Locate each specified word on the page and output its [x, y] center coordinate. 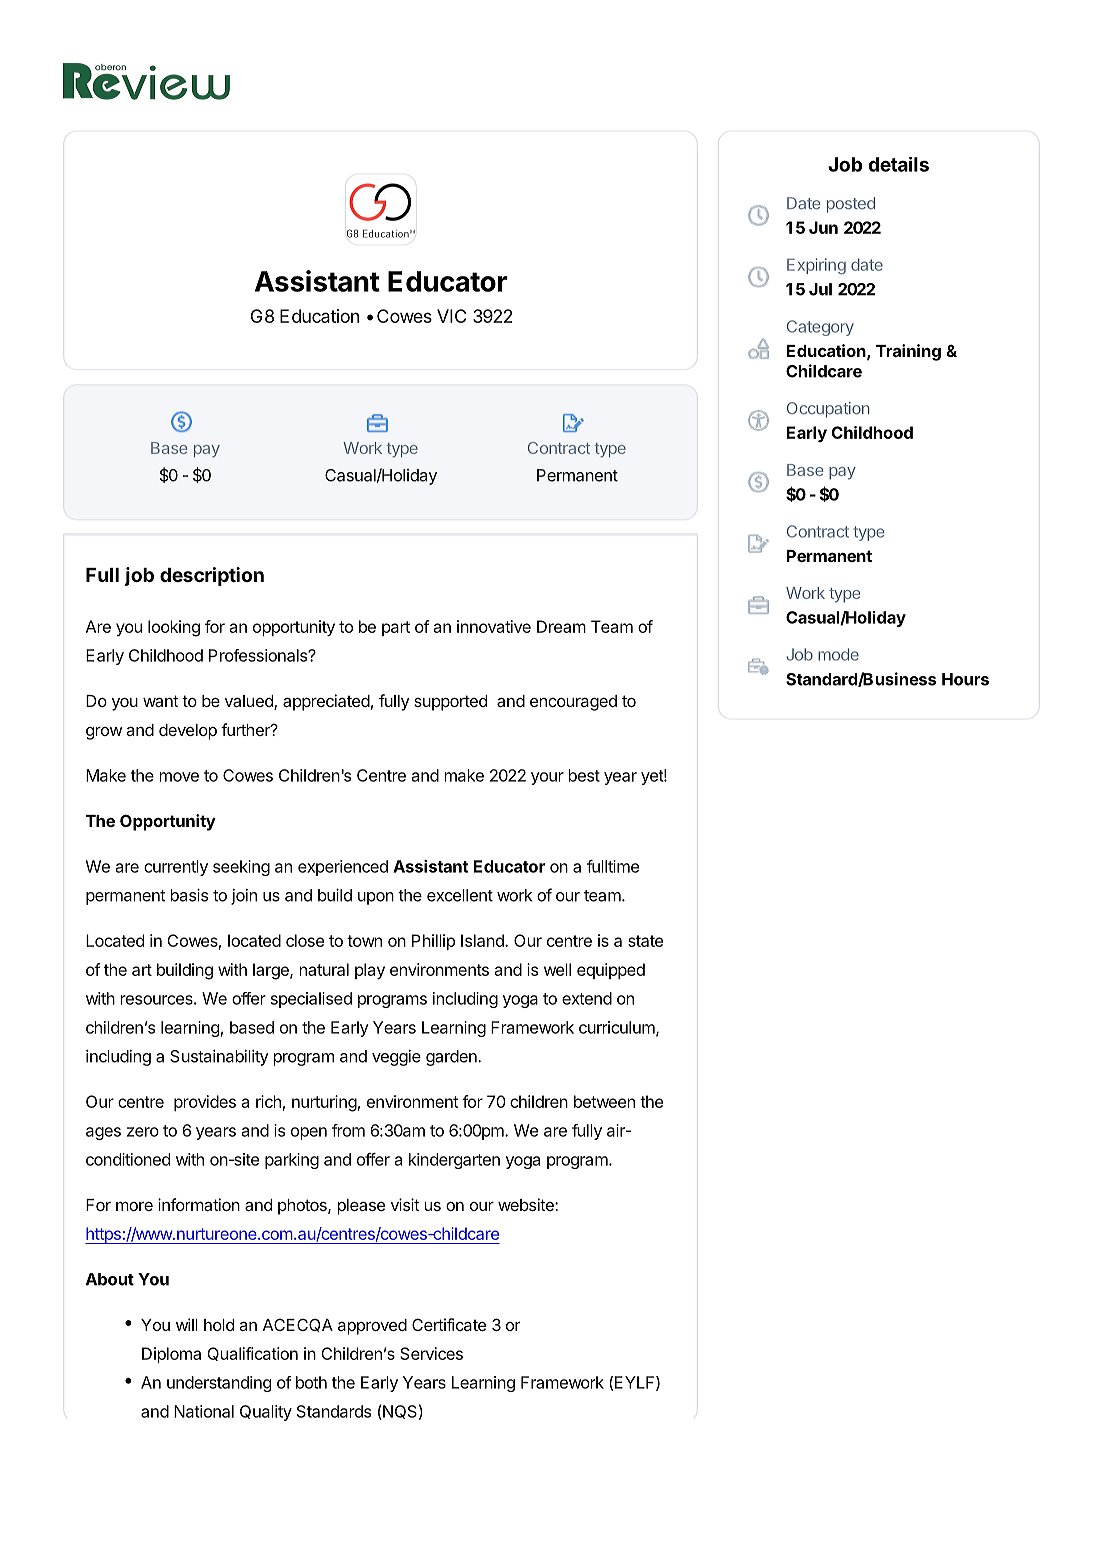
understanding [219, 1384]
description [212, 576]
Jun [823, 227]
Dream [561, 626]
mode [838, 654]
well [557, 969]
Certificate [449, 1324]
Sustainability [219, 1058]
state [645, 941]
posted [851, 205]
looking [174, 628]
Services [431, 1353]
